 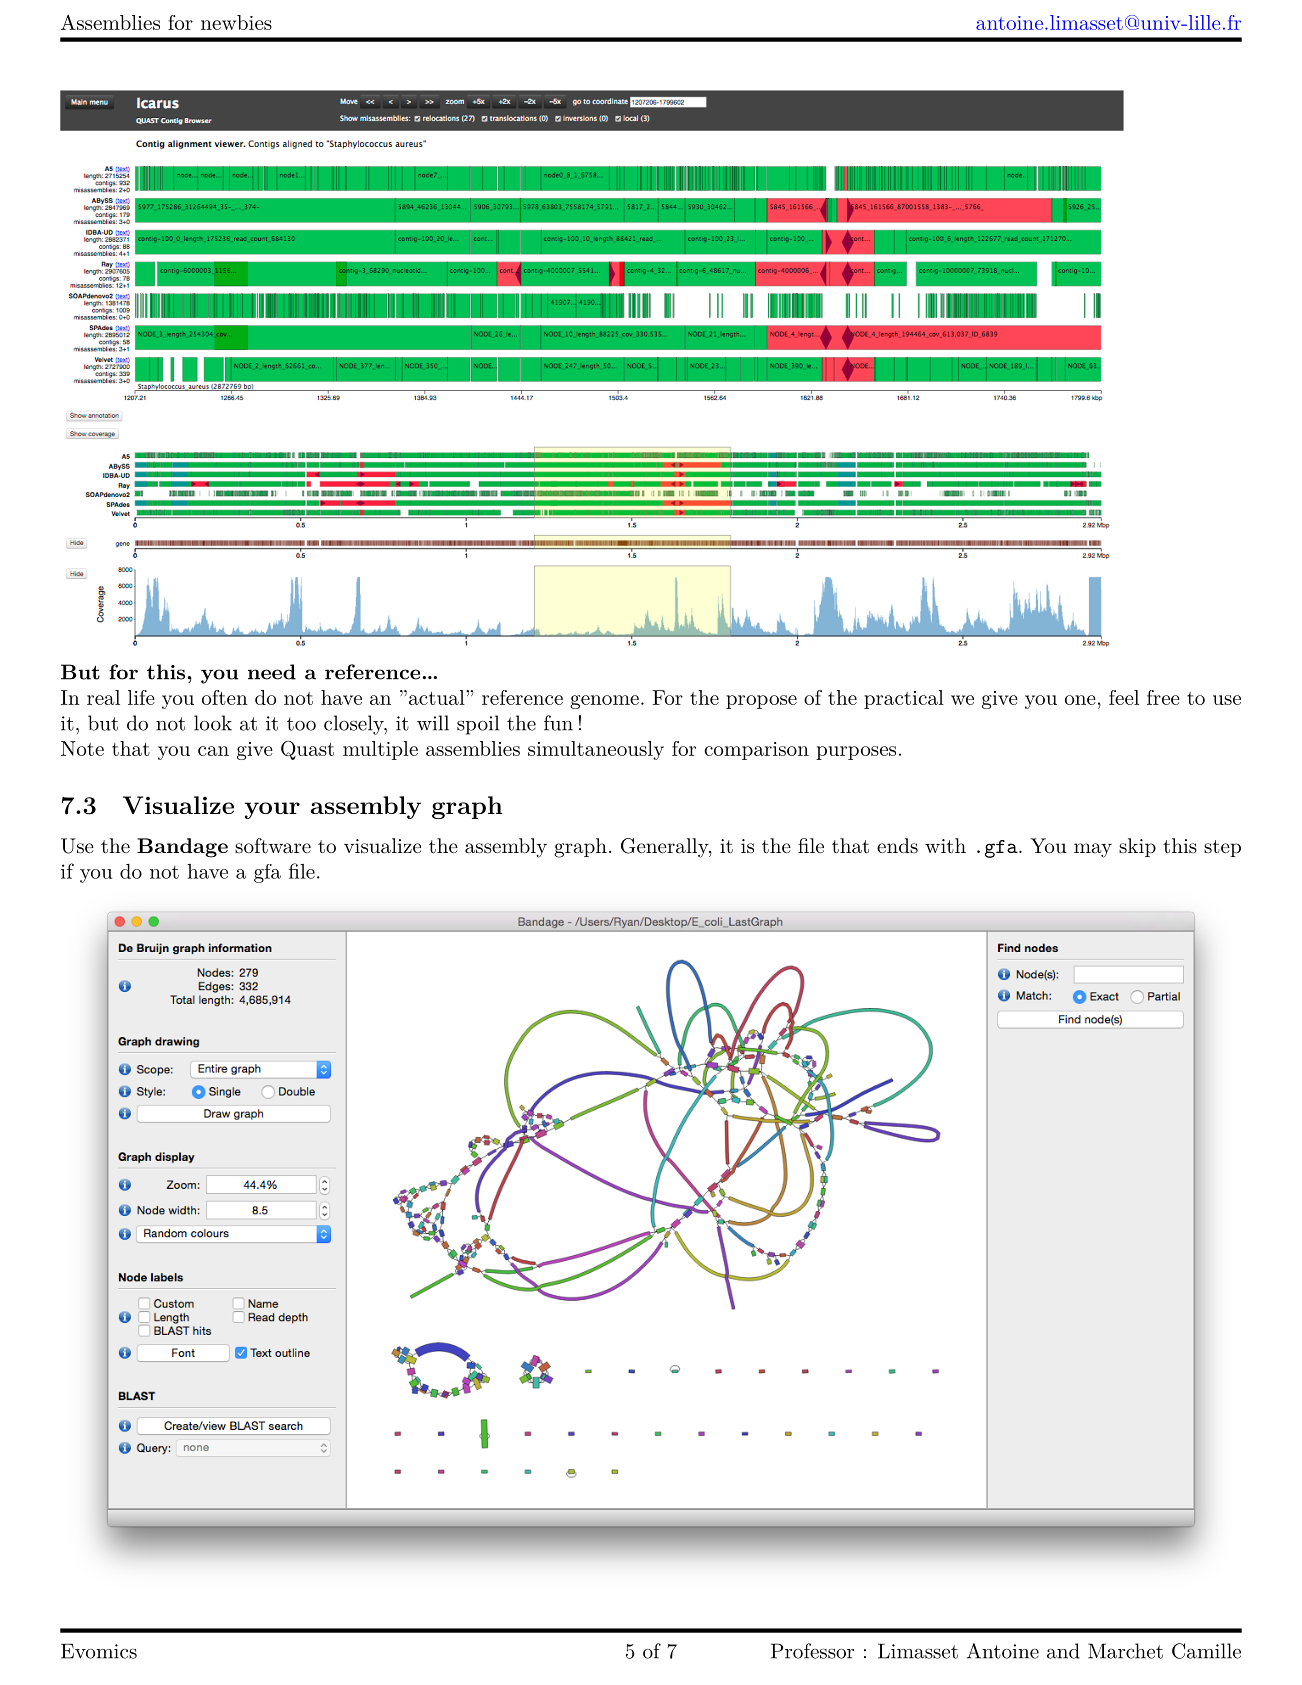 What do you see at coordinates (1206, 1651) in the image?
I see `Camille` at bounding box center [1206, 1651].
